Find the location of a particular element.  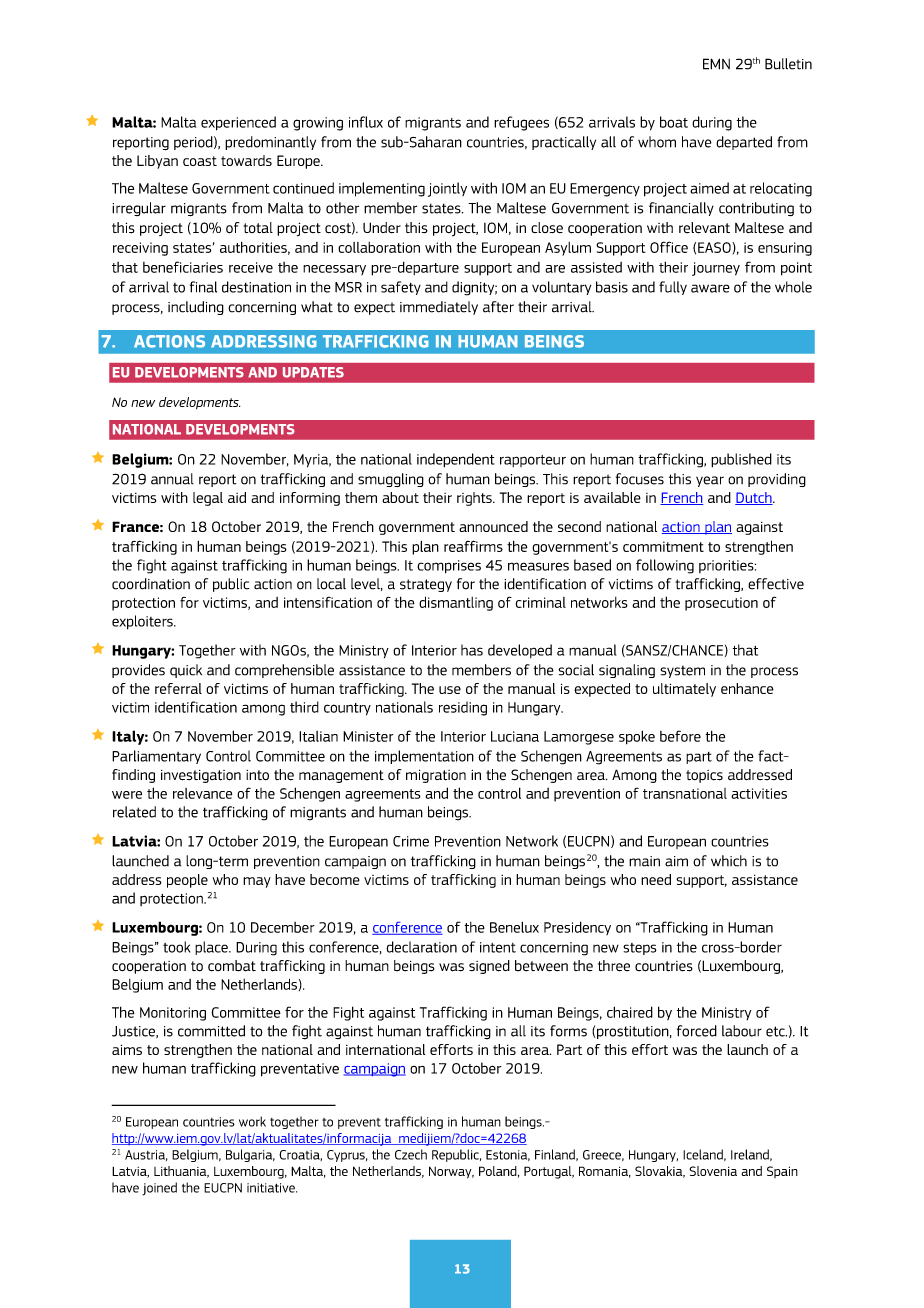

refugees is located at coordinates (521, 123).
